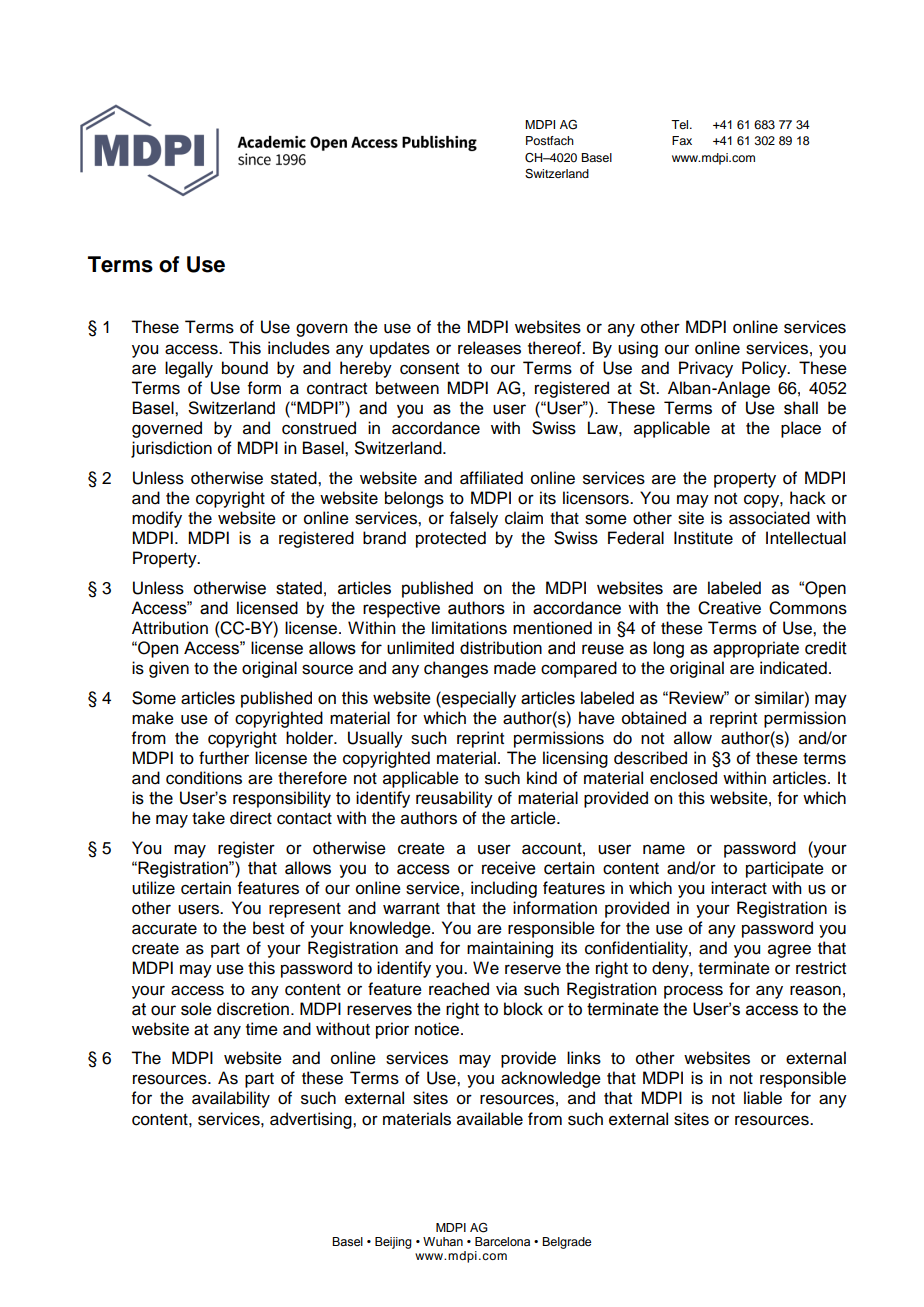 The height and width of the image is (1307, 924). What do you see at coordinates (251, 818) in the image?
I see `direct` at bounding box center [251, 818].
